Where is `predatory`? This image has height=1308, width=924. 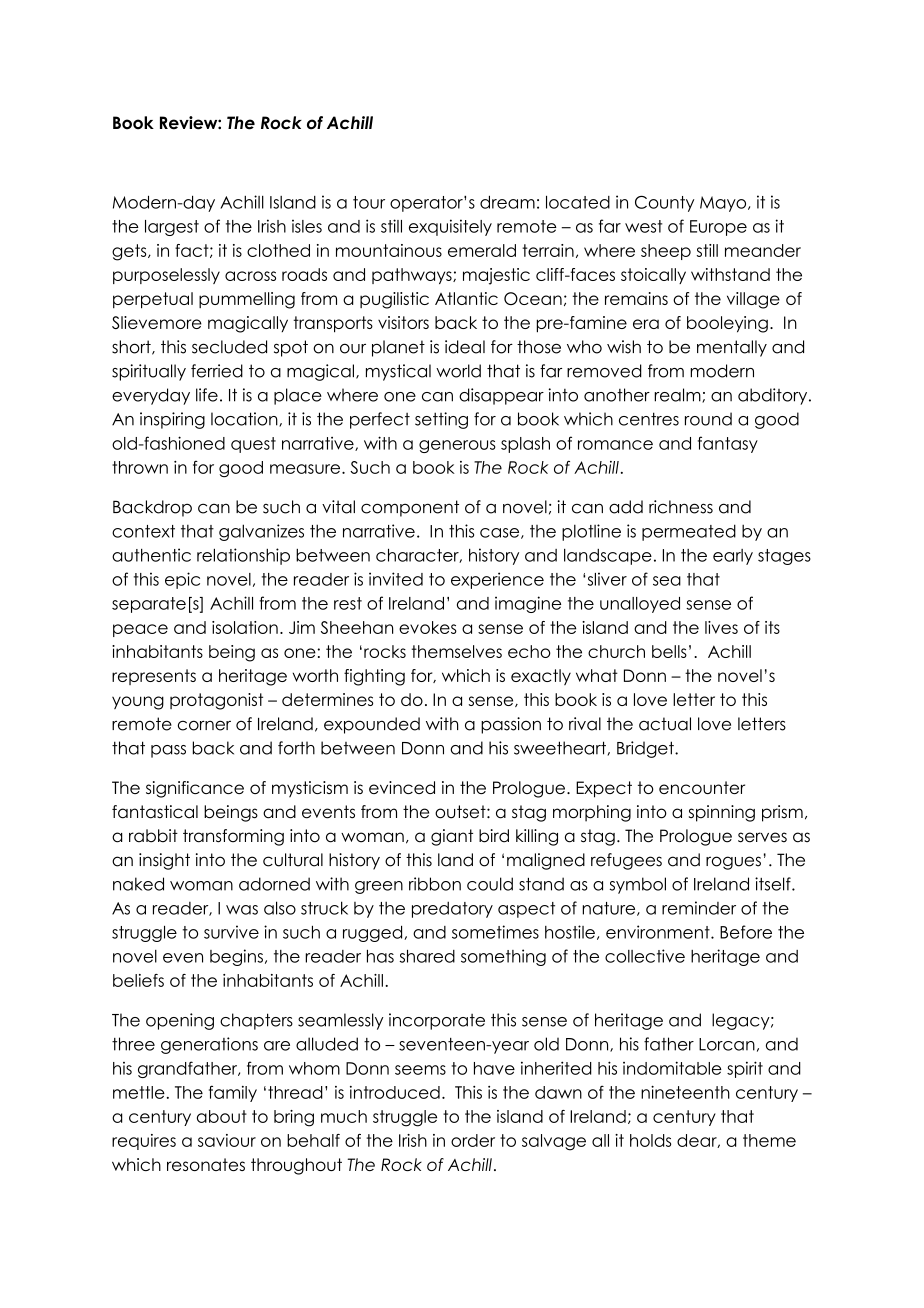 predatory is located at coordinates (452, 909).
